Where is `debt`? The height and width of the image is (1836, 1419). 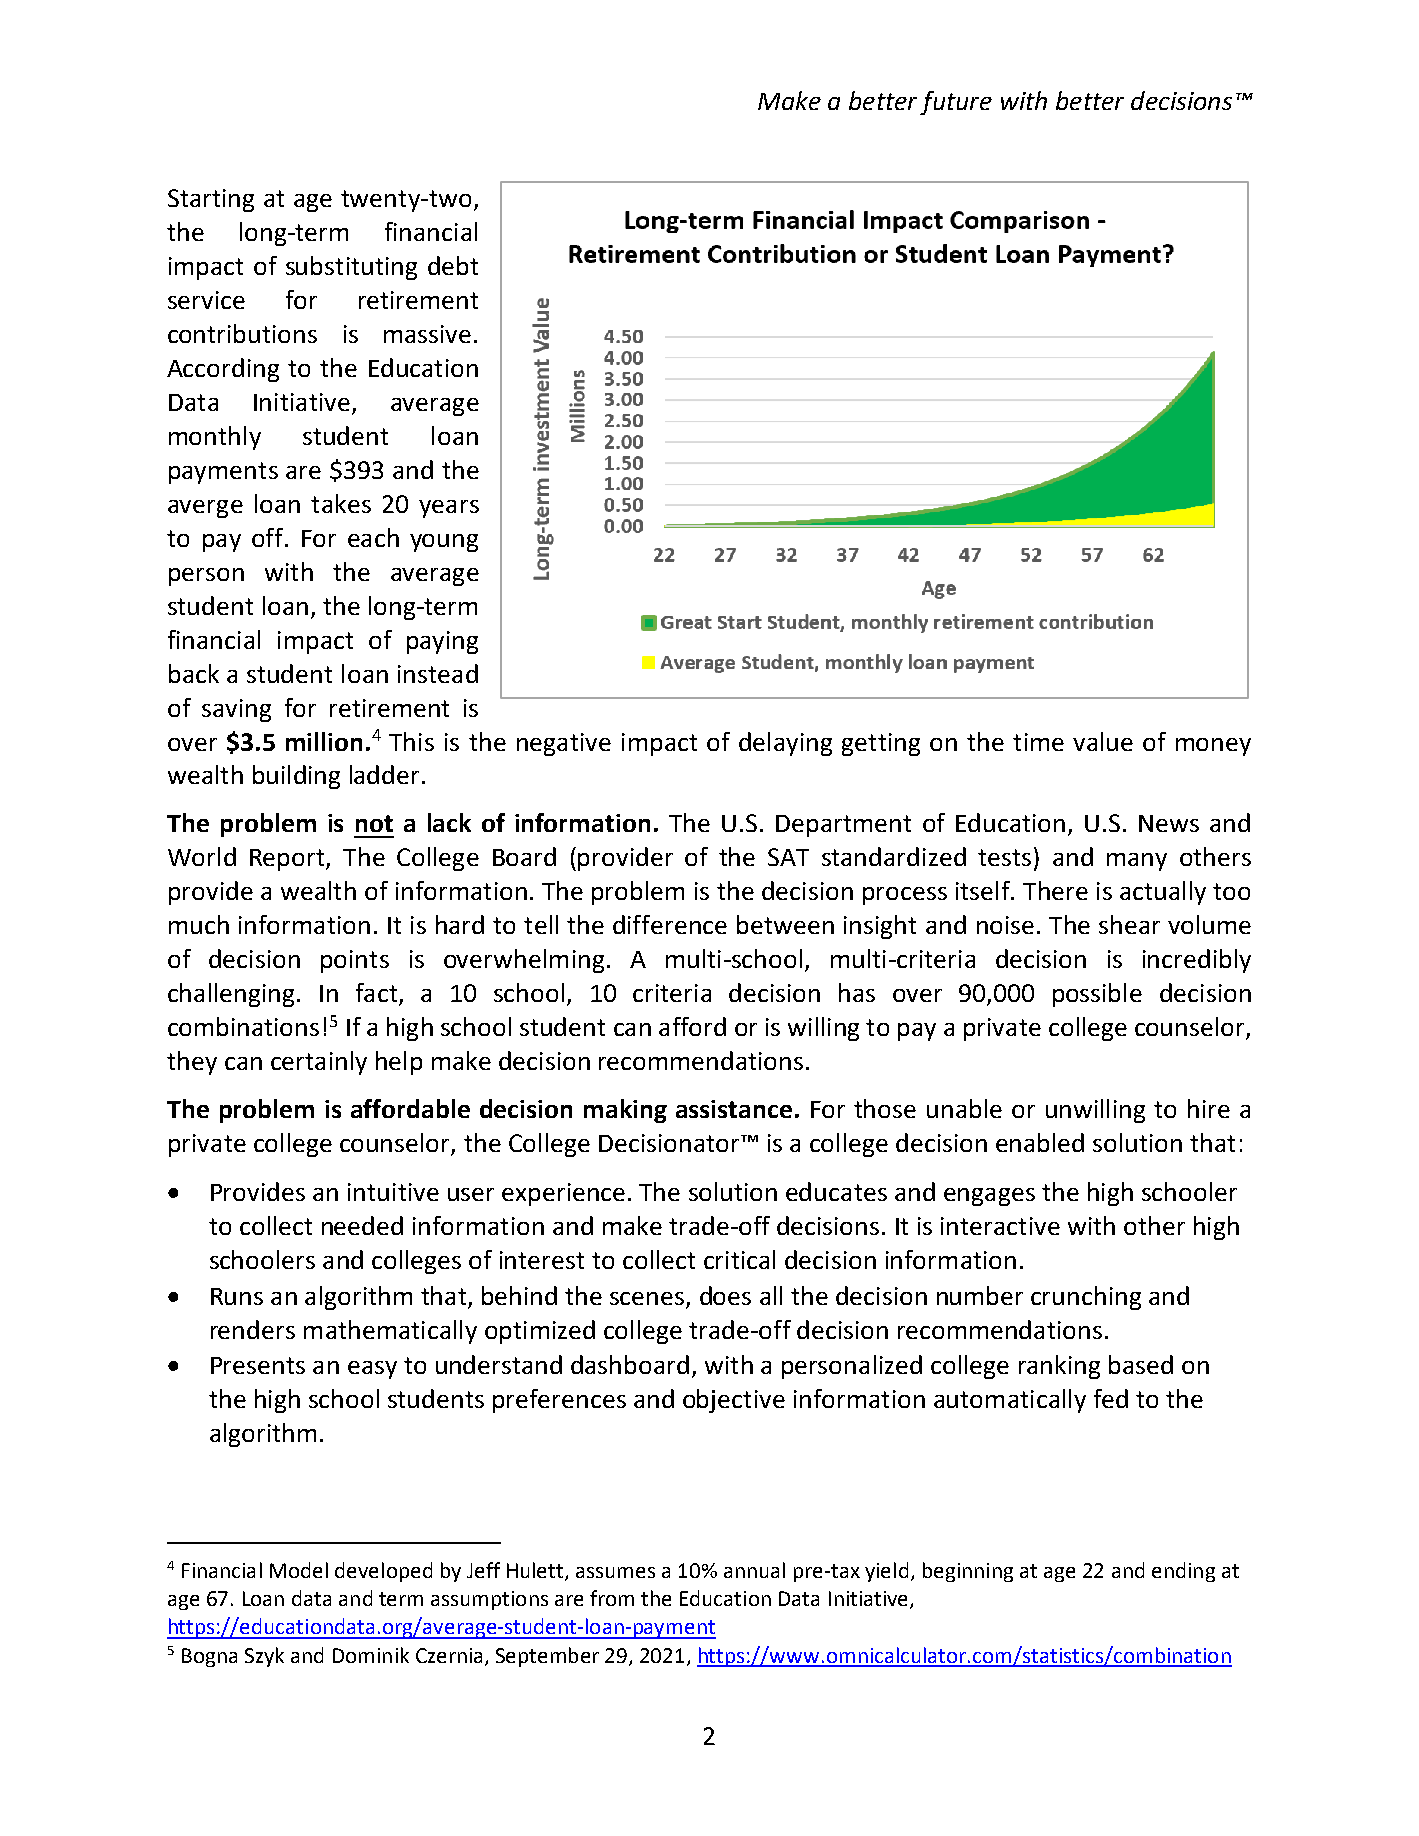
debt is located at coordinates (453, 265).
